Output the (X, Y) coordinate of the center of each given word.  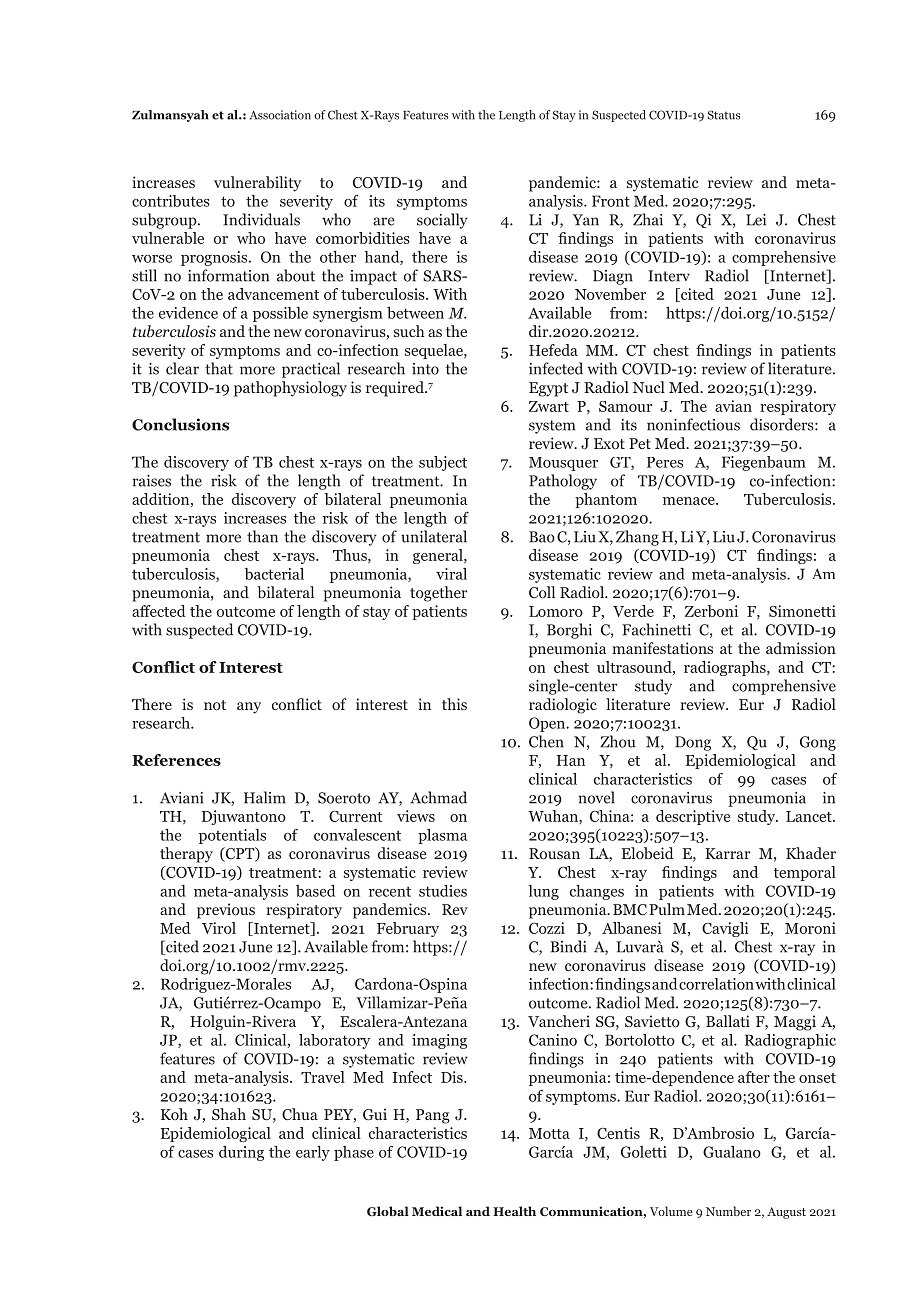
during (241, 1153)
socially (442, 221)
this (454, 704)
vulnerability (257, 184)
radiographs (726, 668)
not (215, 705)
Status (724, 115)
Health (514, 1211)
